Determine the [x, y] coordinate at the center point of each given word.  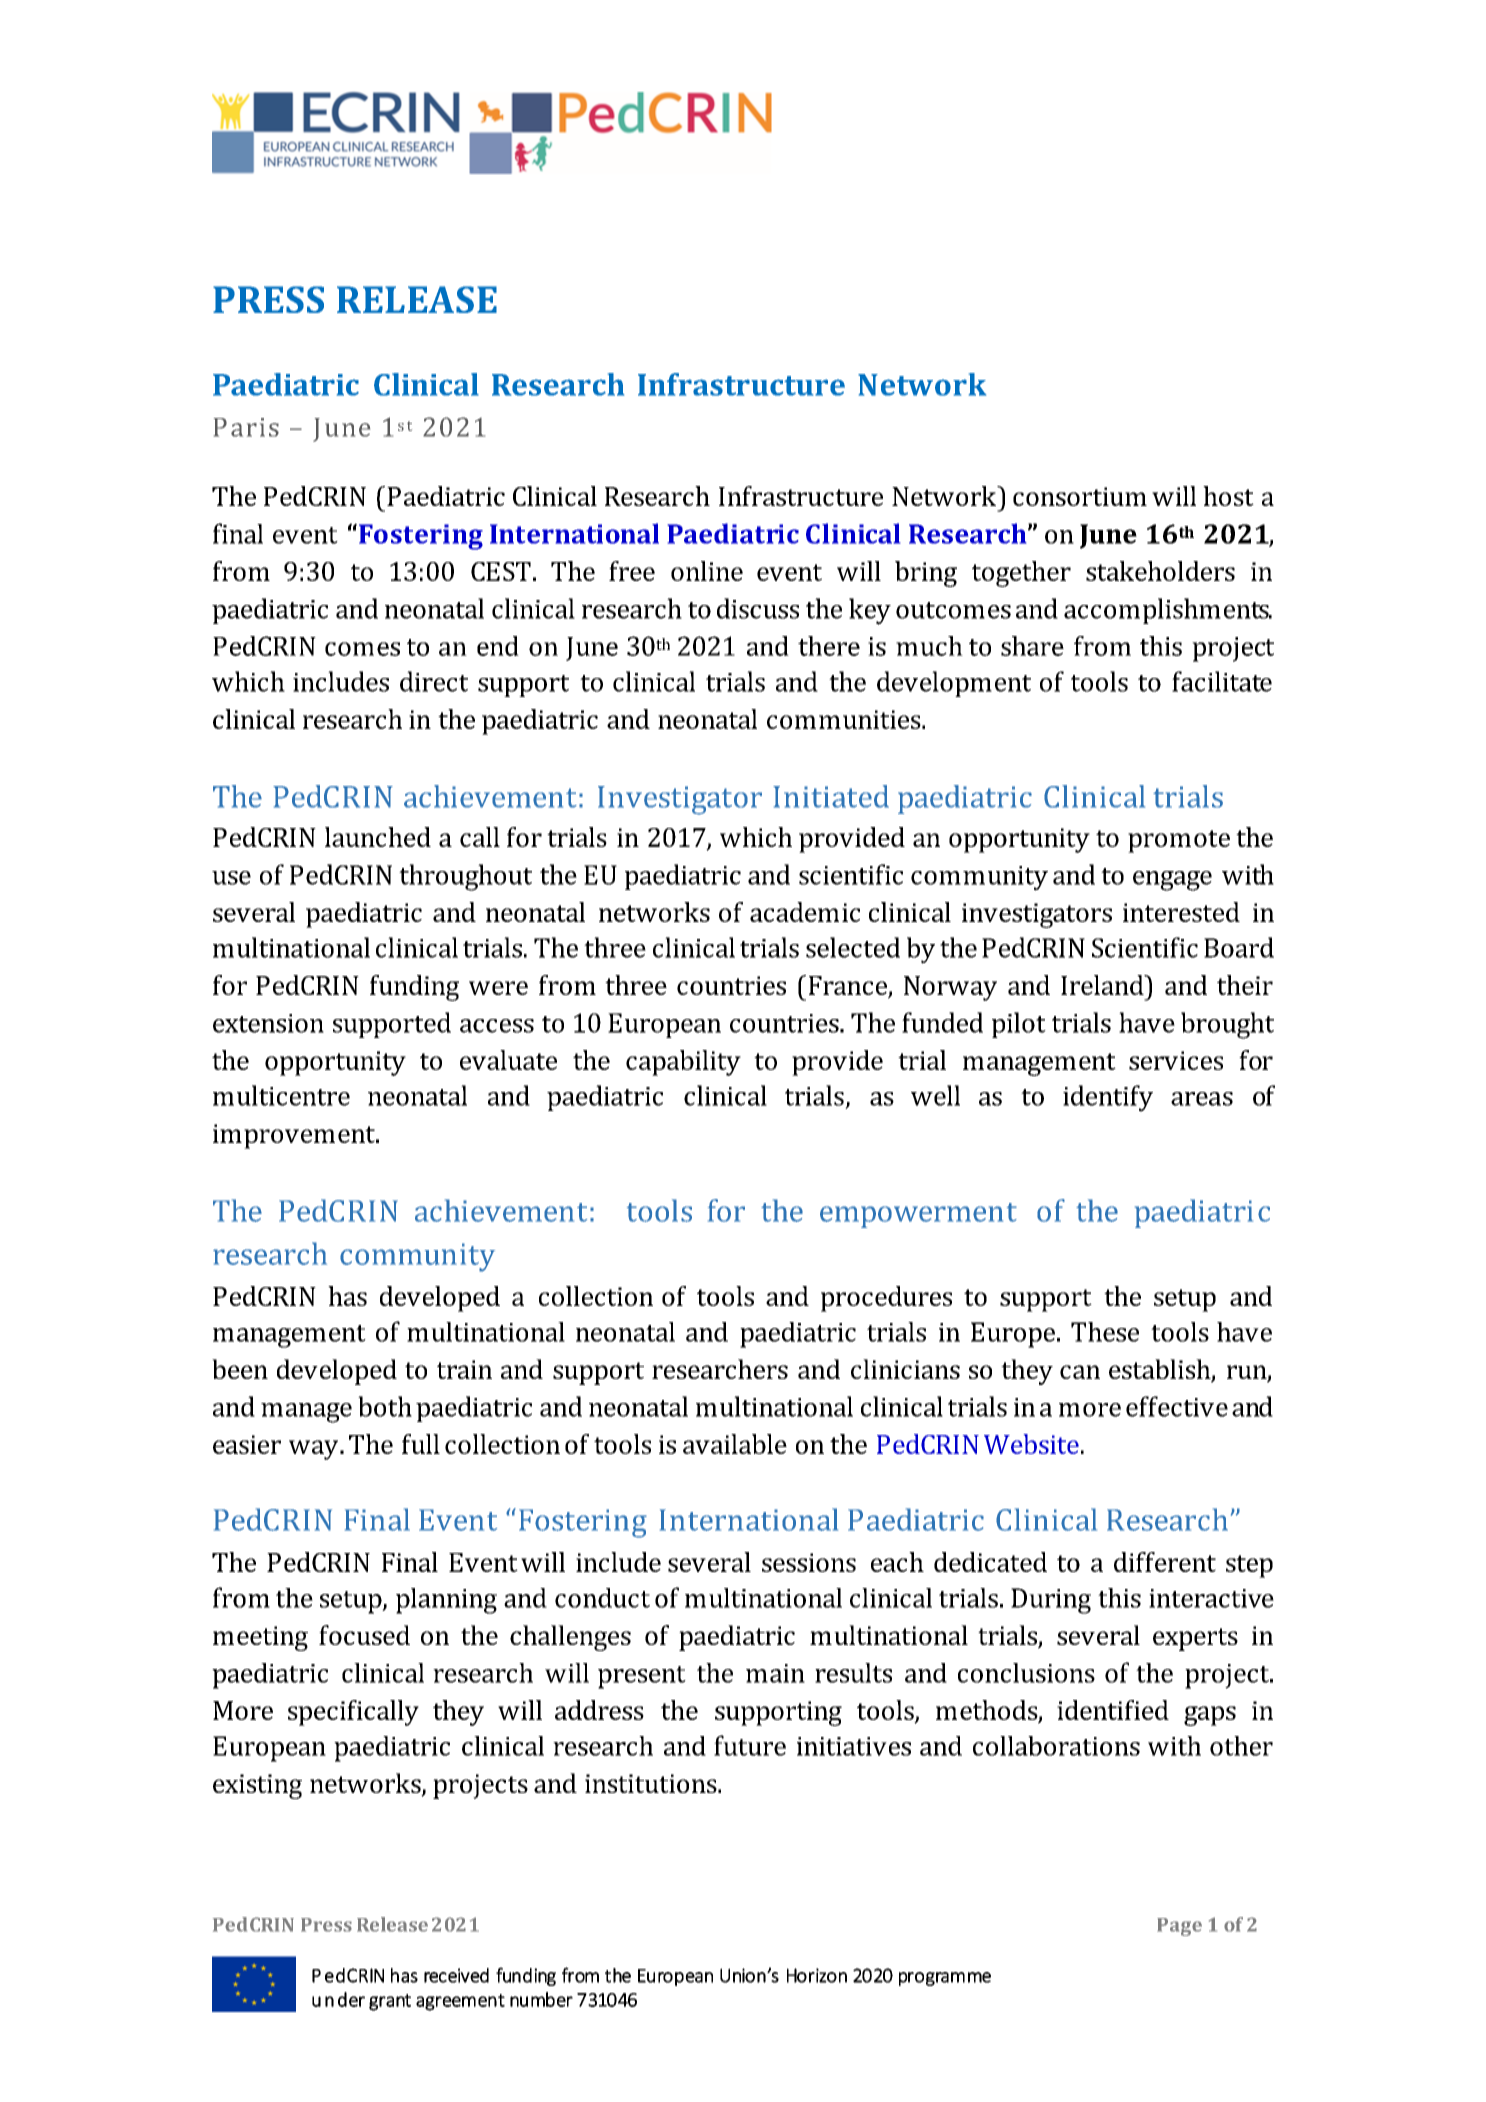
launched [378, 837]
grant [390, 2002]
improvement [295, 1136]
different [1165, 1562]
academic [805, 912]
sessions [809, 1562]
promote [1179, 841]
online [707, 571]
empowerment [918, 1215]
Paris [246, 427]
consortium [1080, 496]
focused [364, 1635]
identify [1108, 1098]
